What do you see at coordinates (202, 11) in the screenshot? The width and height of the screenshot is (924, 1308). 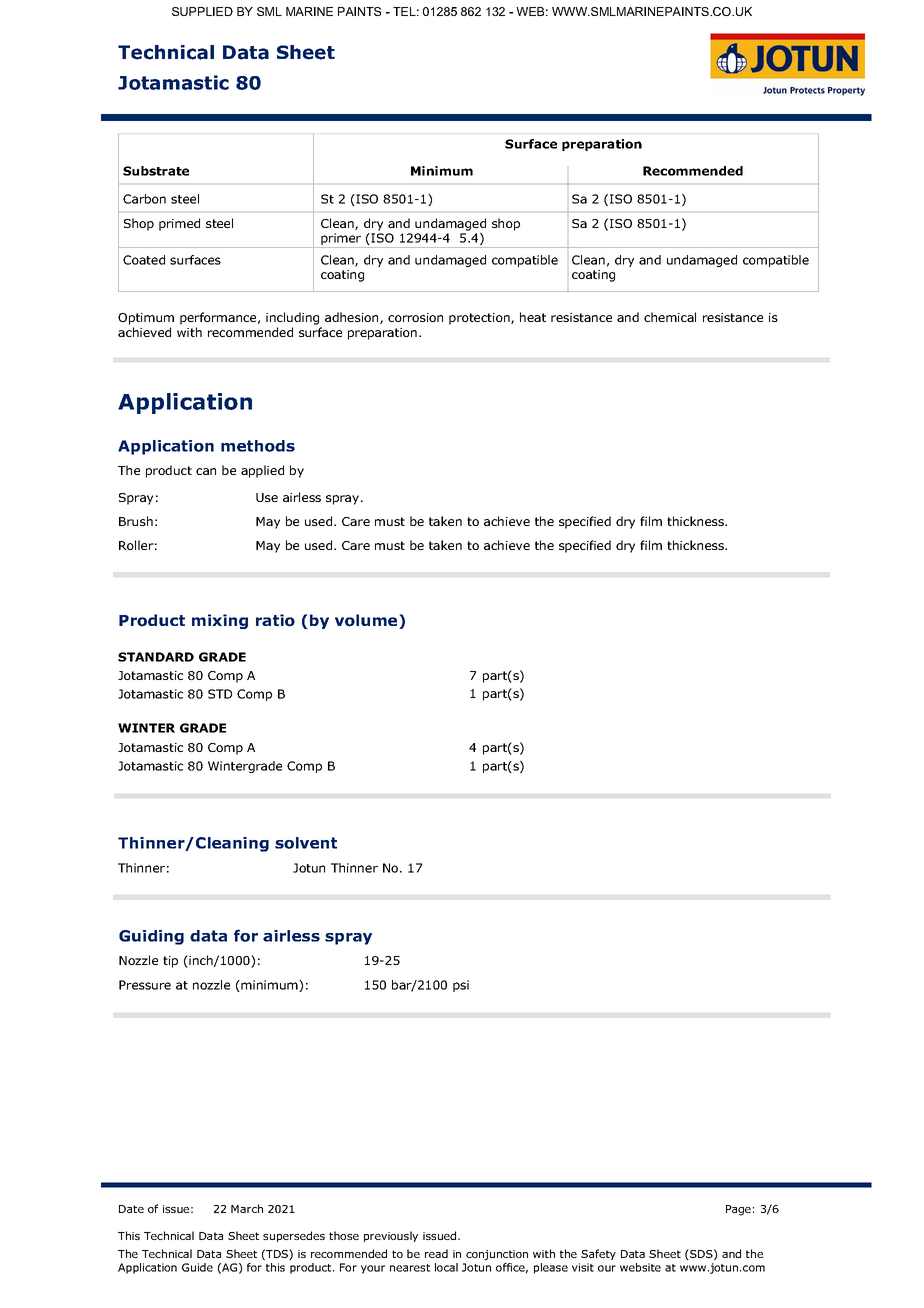 I see `SUPPLIED` at bounding box center [202, 11].
